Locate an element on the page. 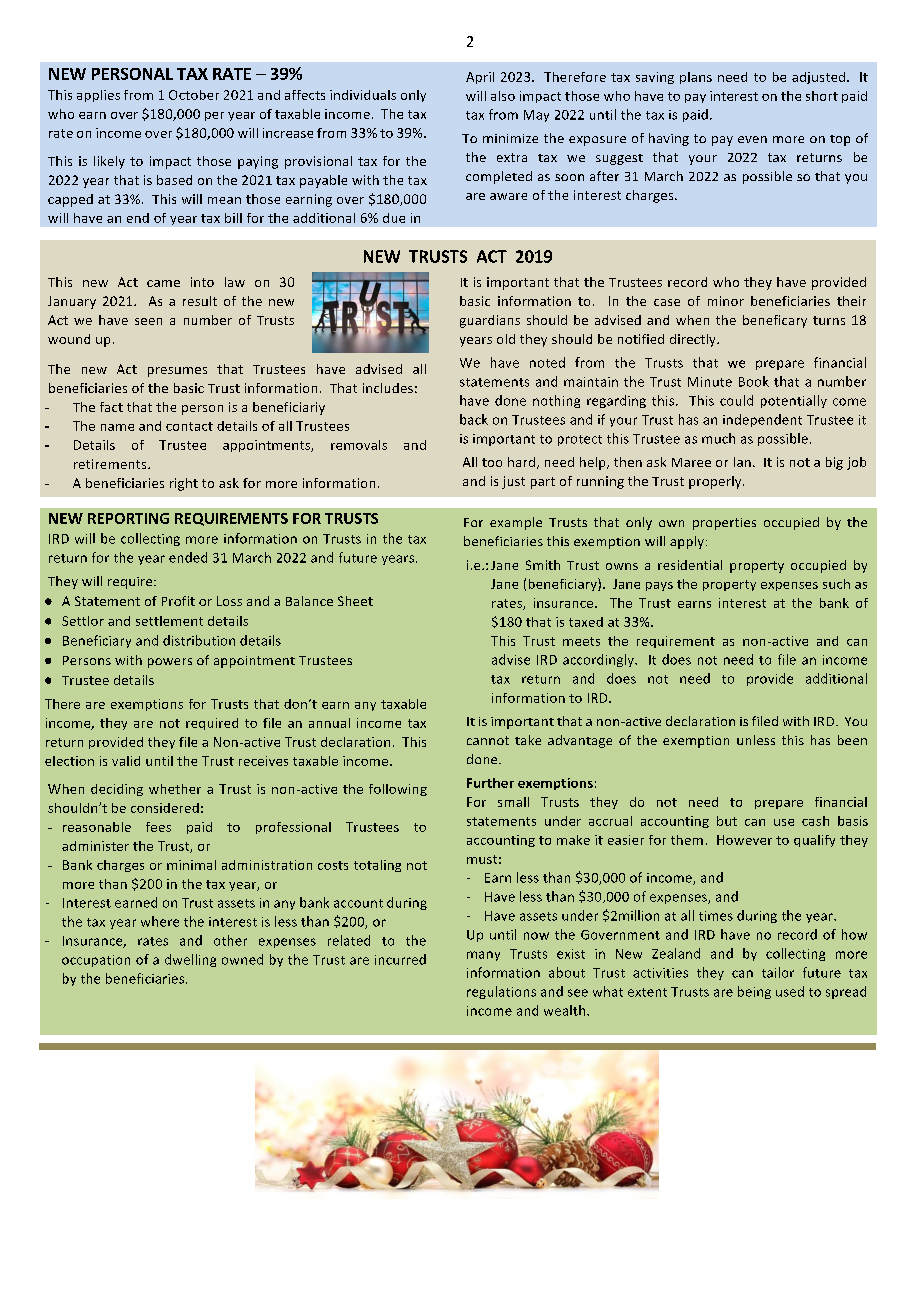 The height and width of the document is (1308, 924). seen is located at coordinates (148, 321).
